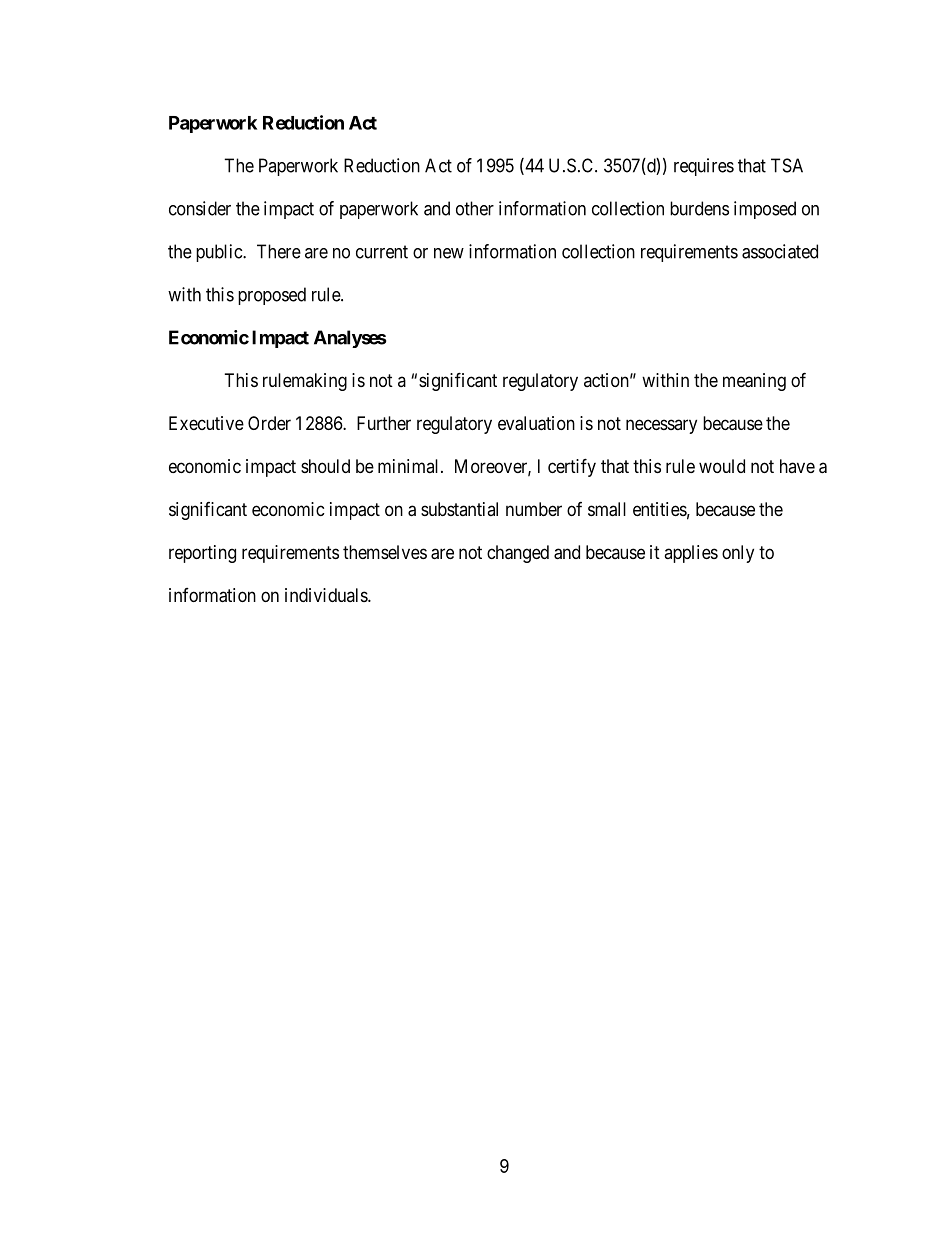 This document has width=952, height=1233. I want to click on would, so click(722, 466).
